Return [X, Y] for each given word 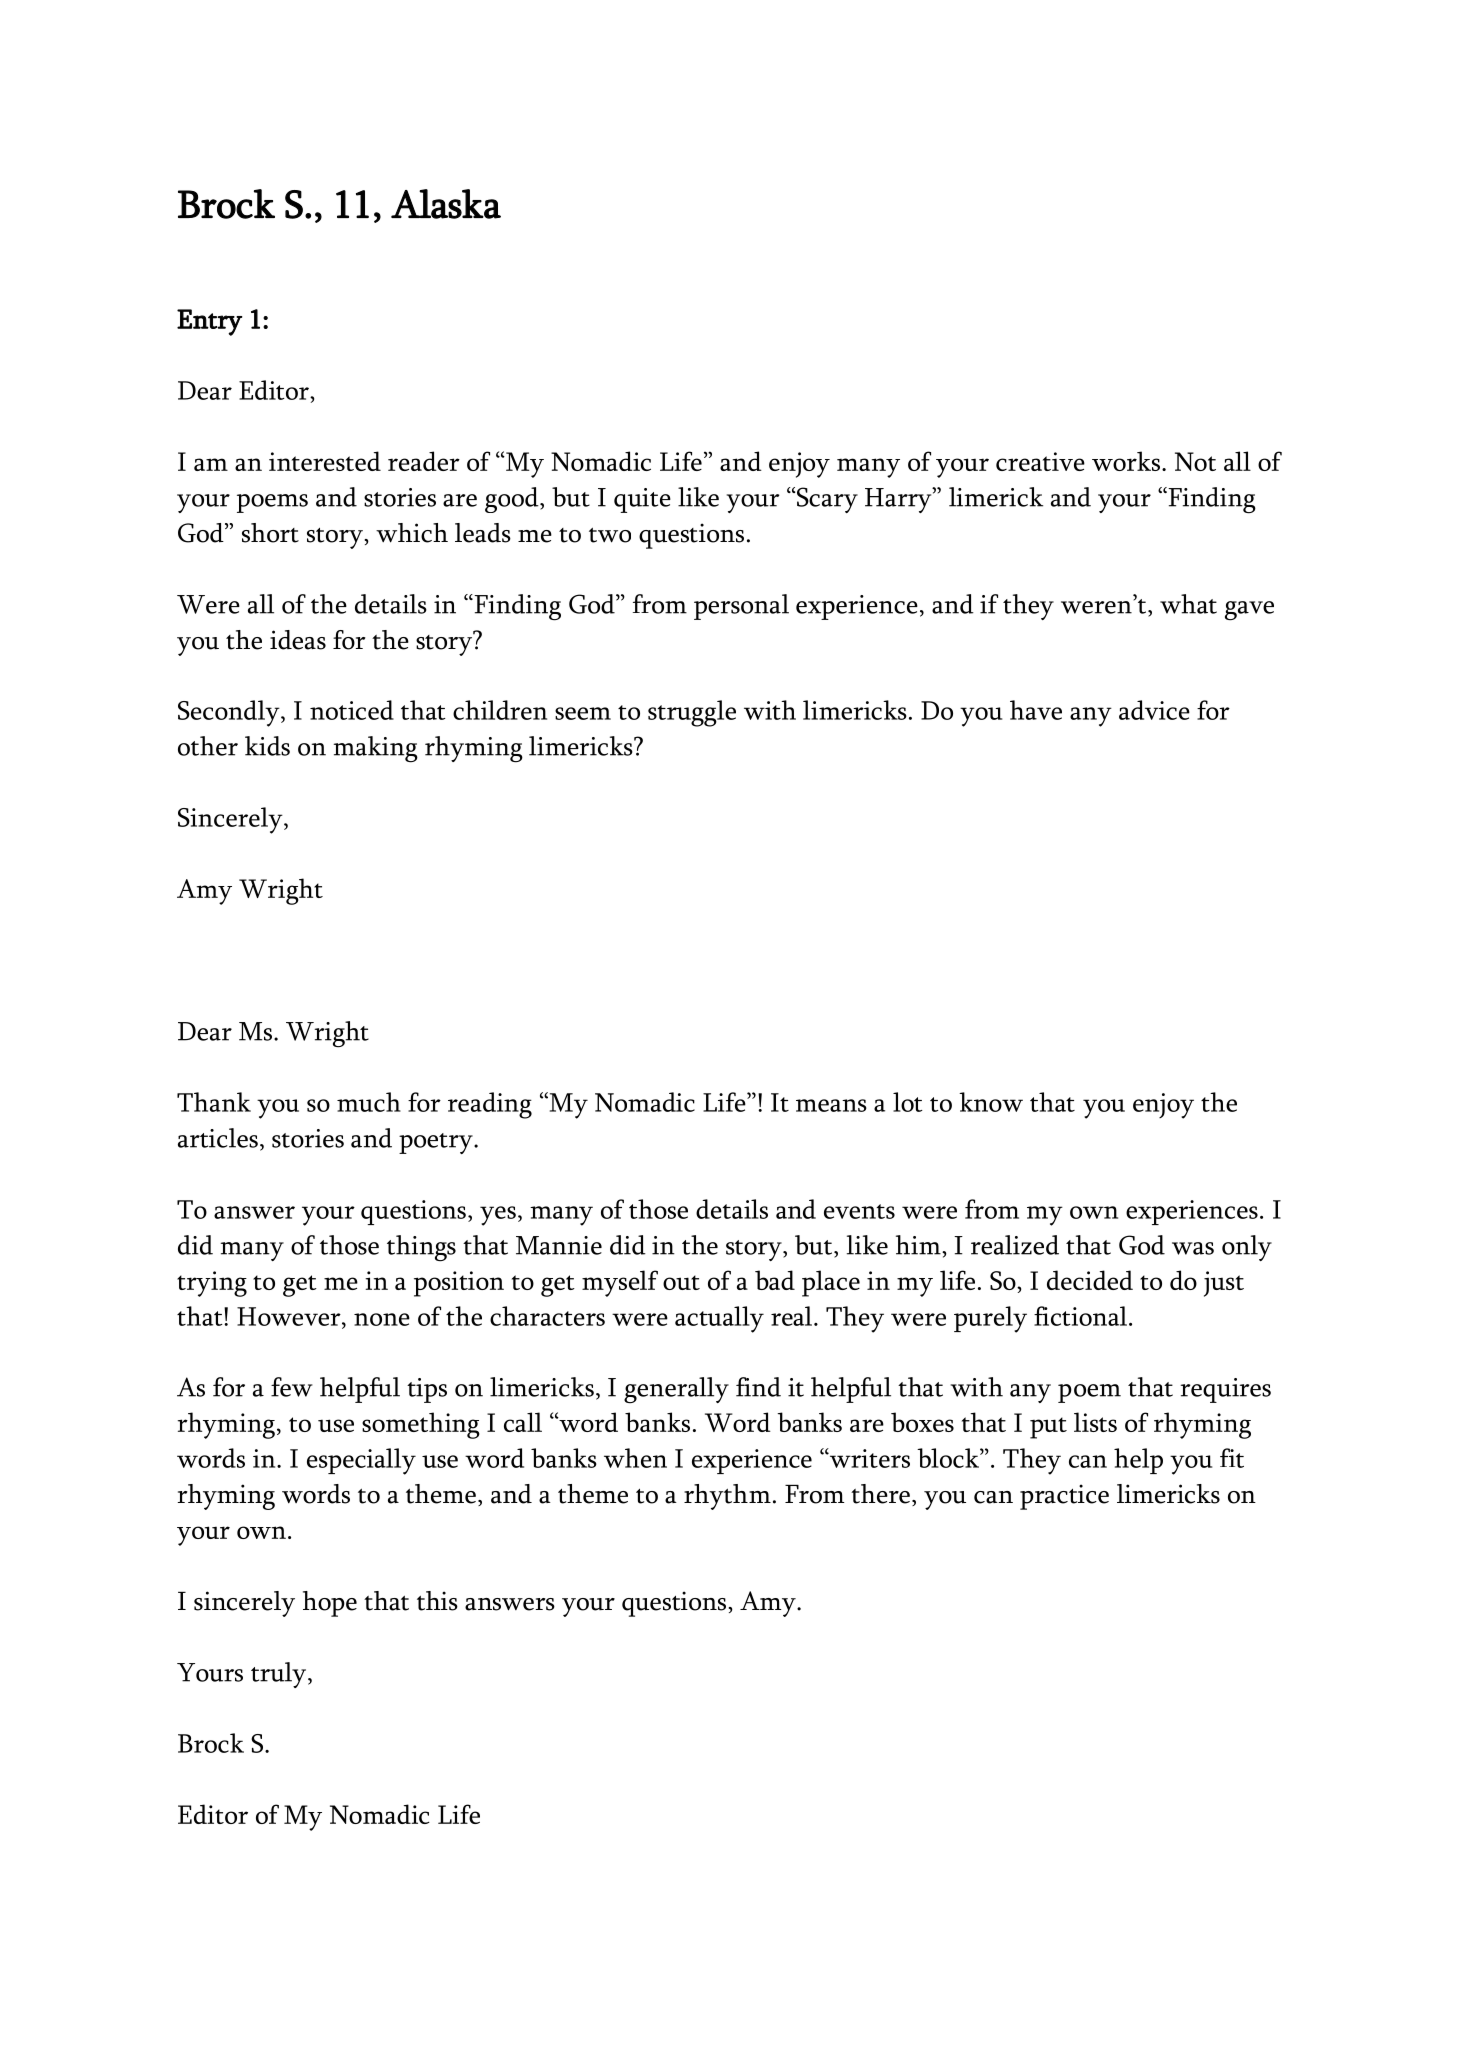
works [1126, 461]
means [831, 1105]
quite [642, 500]
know [991, 1102]
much [369, 1102]
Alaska [446, 204]
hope [330, 1604]
